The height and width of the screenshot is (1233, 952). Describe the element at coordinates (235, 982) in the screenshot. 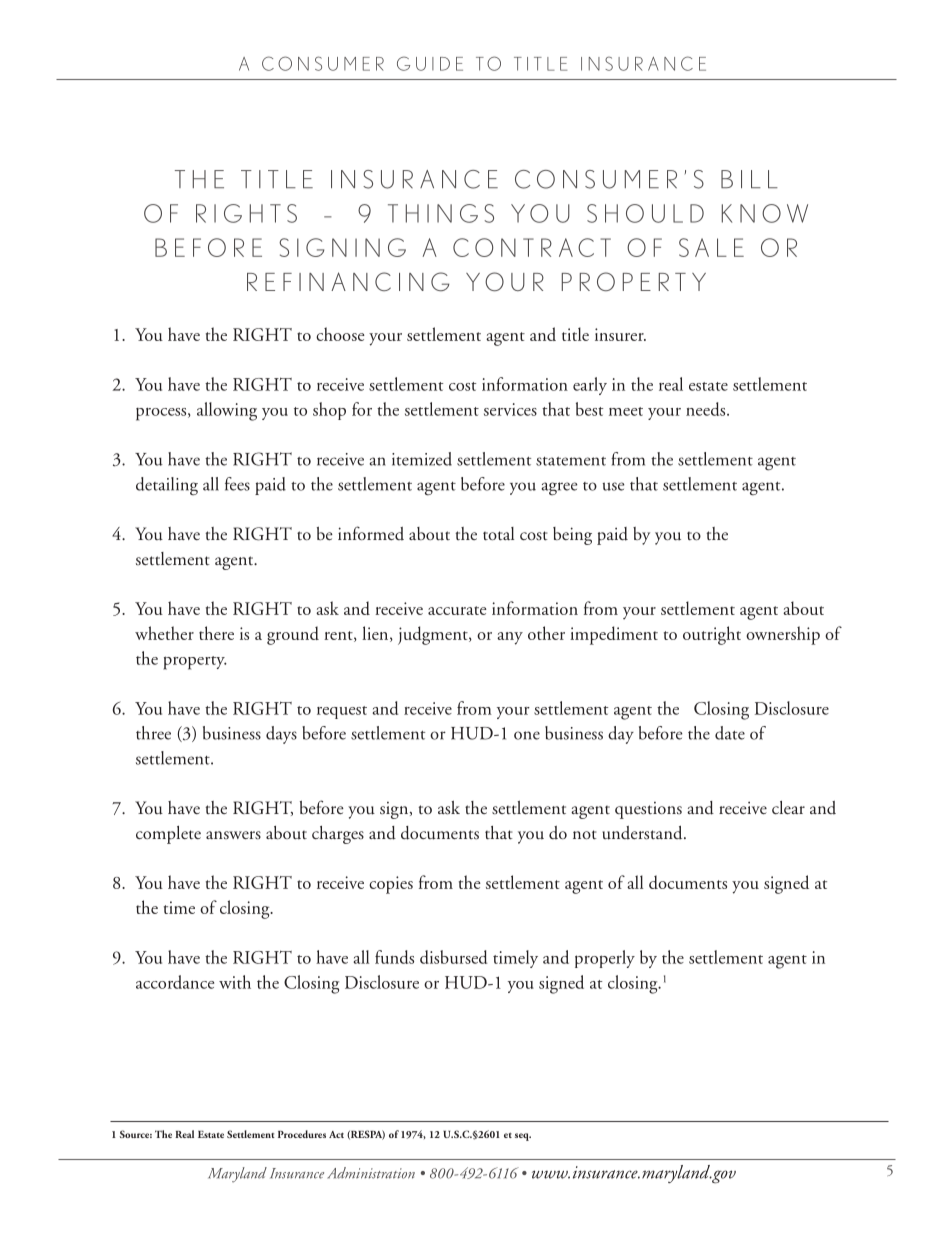

I see `with` at that location.
